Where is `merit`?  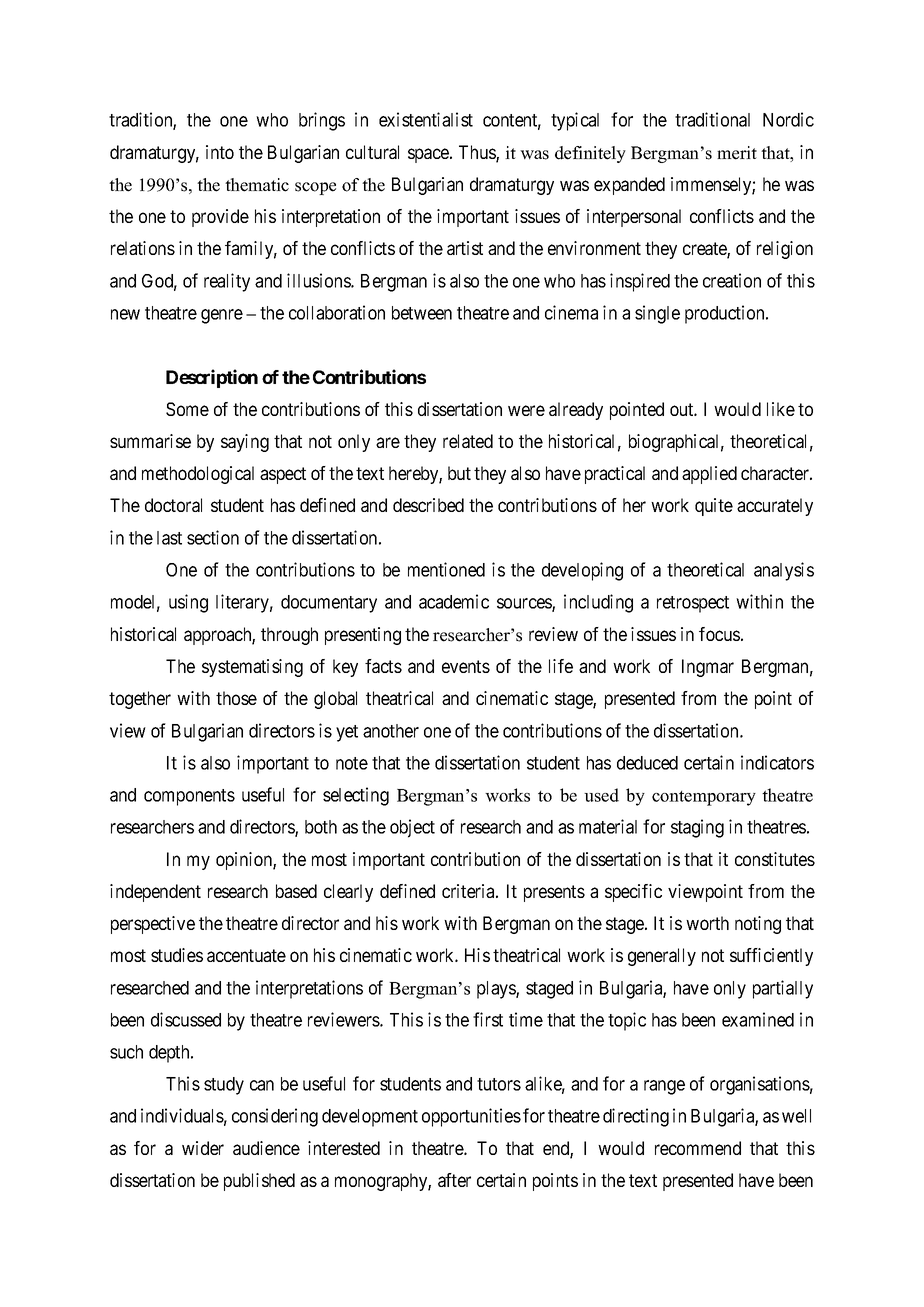
merit is located at coordinates (737, 153).
